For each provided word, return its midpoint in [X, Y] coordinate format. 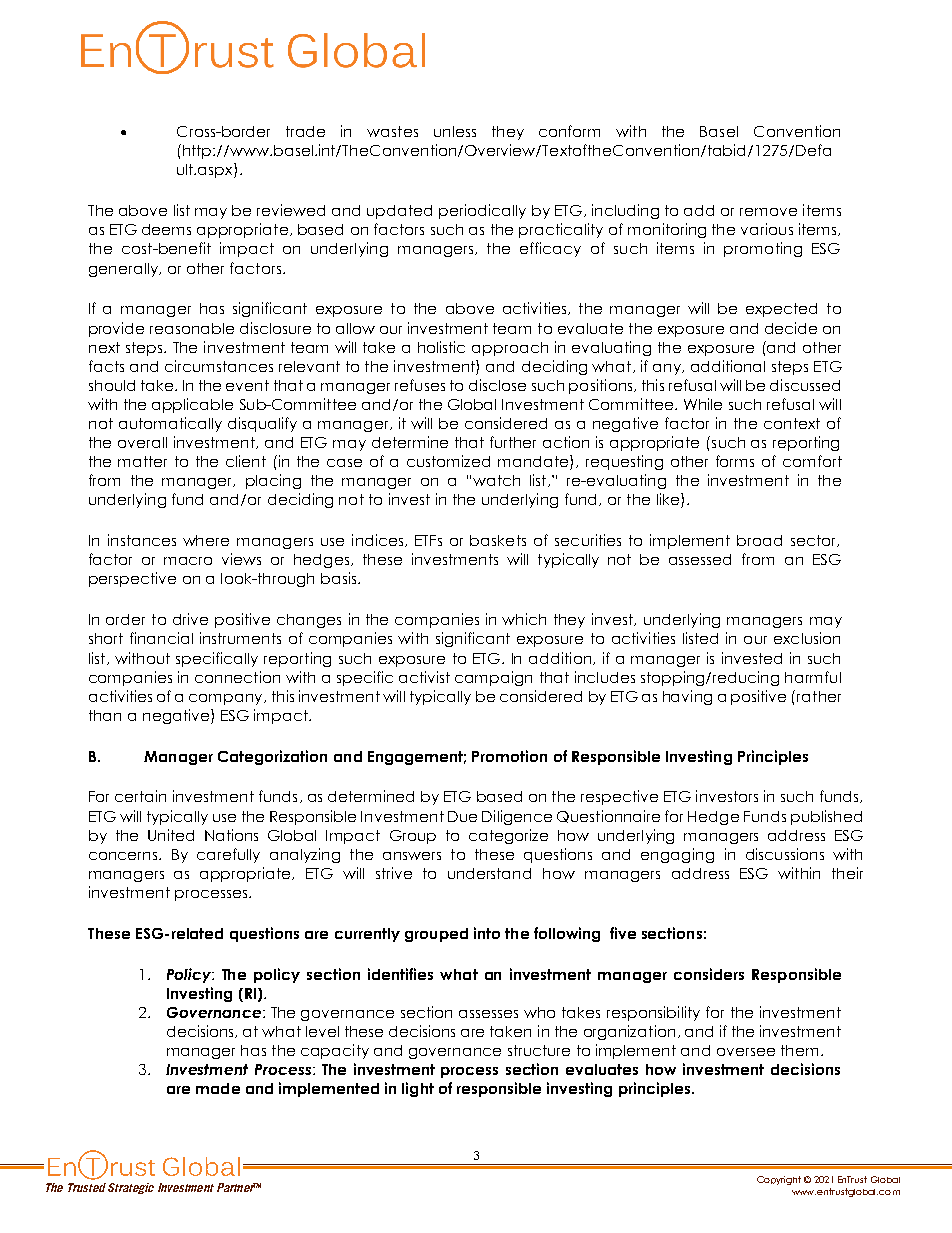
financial [161, 638]
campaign [493, 678]
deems [166, 229]
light [418, 1089]
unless [455, 131]
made [218, 1088]
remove [768, 212]
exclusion [807, 638]
